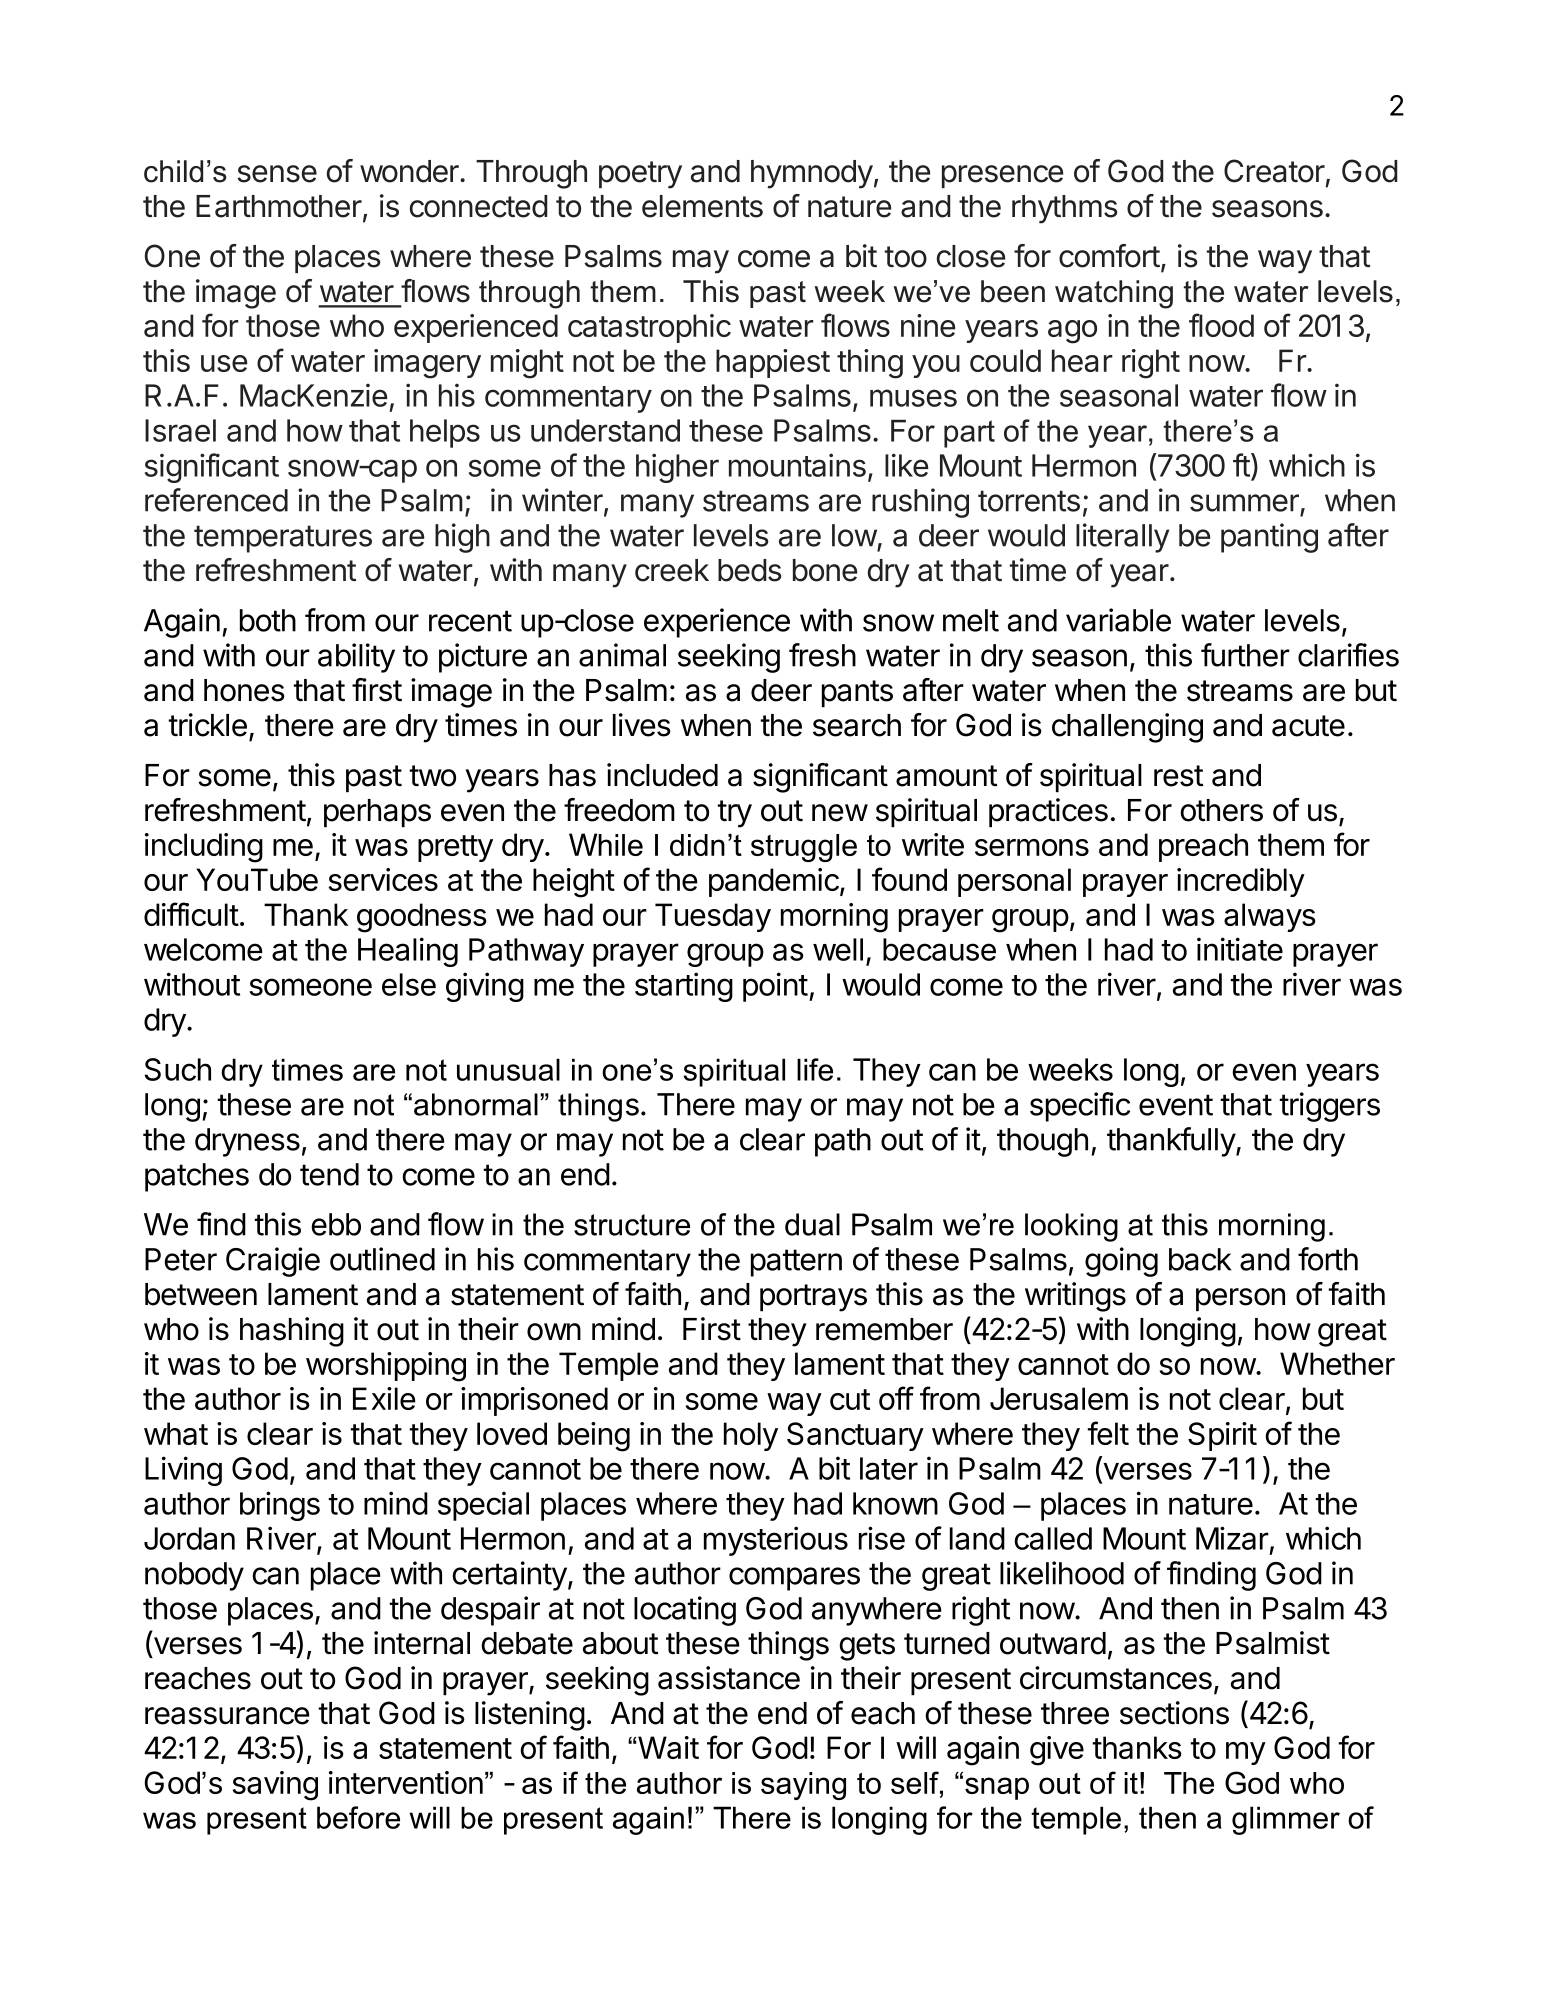 The width and height of the screenshot is (1547, 2003). Describe the element at coordinates (857, 725) in the screenshot. I see `search` at that location.
